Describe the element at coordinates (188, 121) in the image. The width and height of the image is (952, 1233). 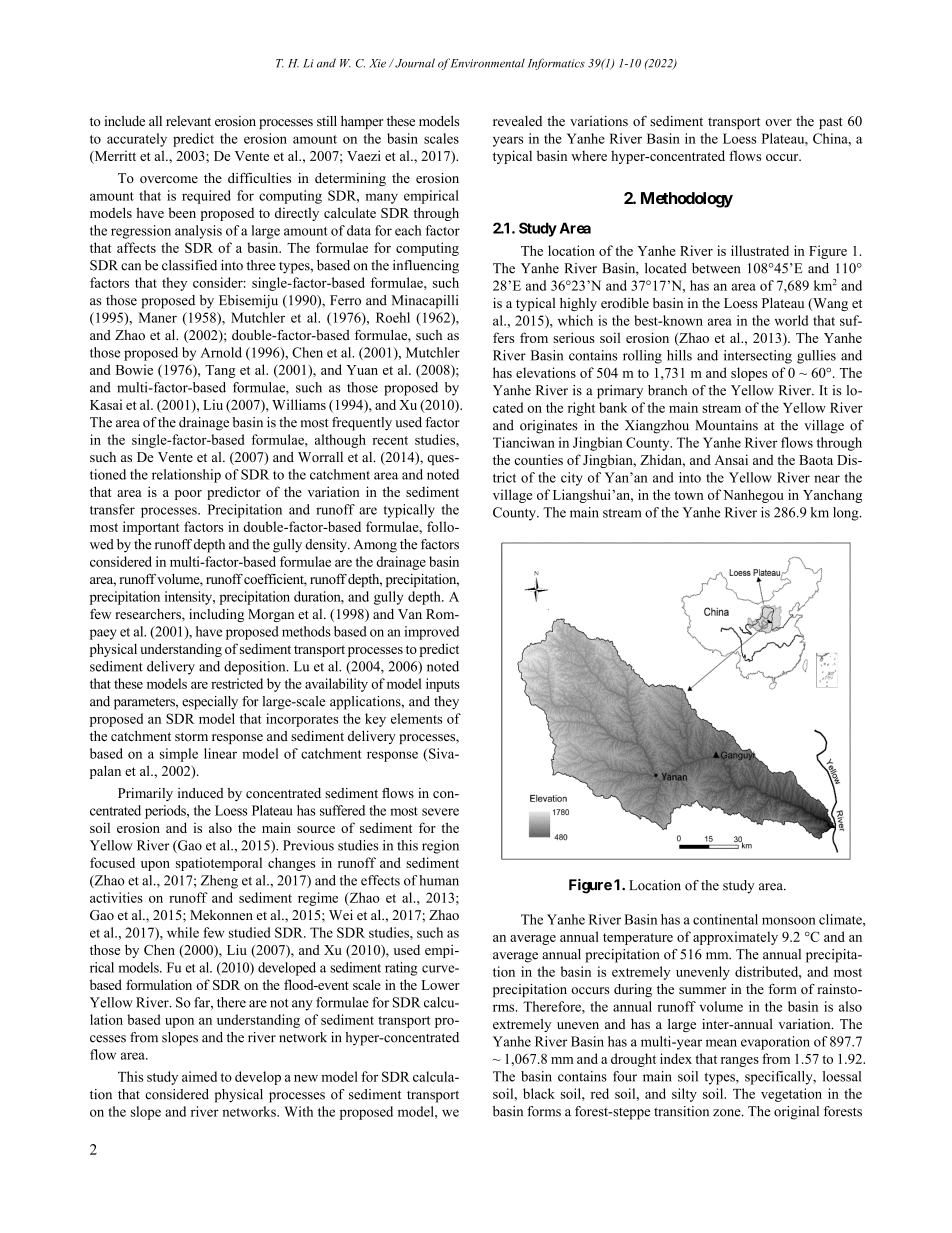
I see `relevant` at that location.
